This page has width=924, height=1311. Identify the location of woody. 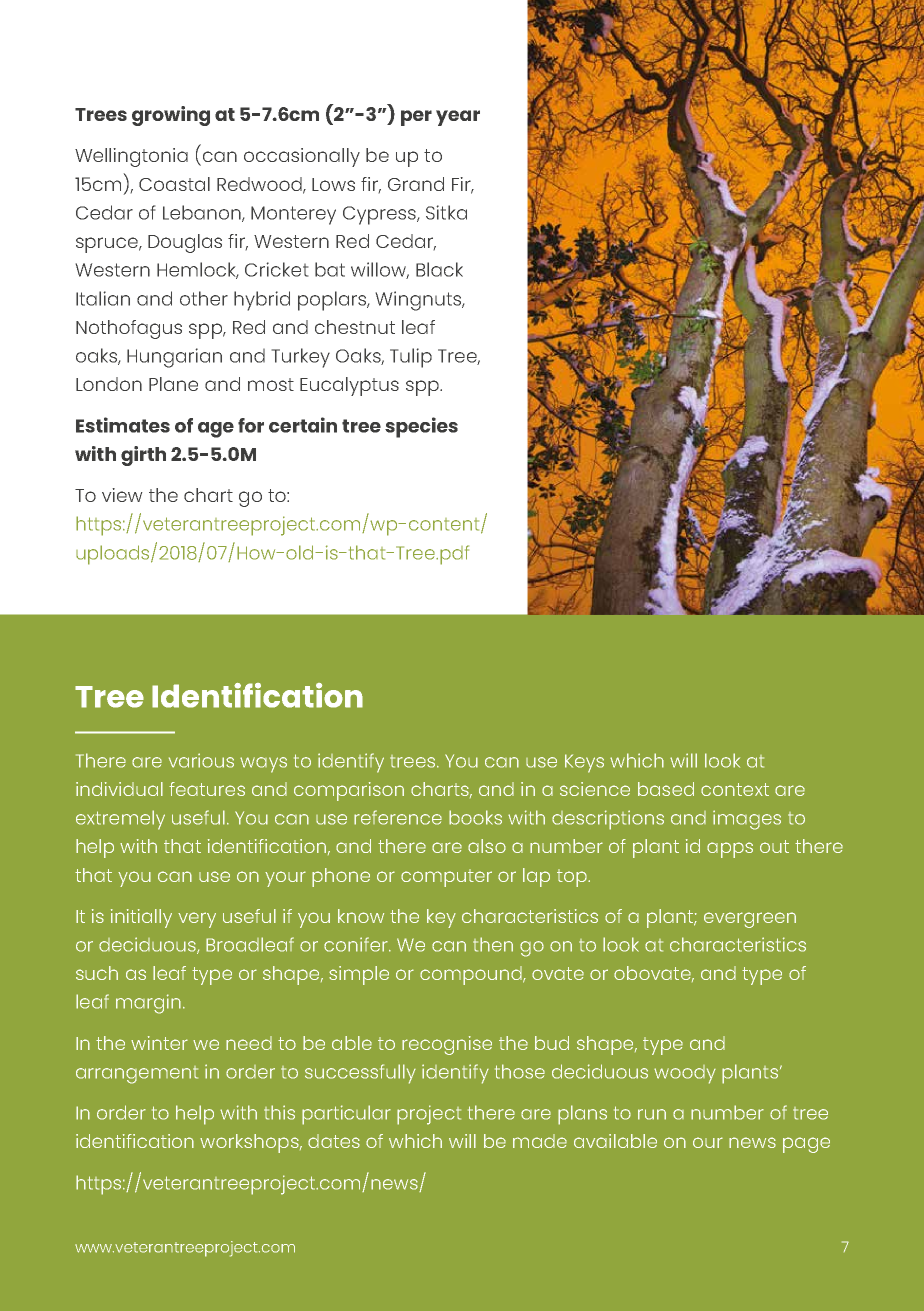
(685, 1074).
